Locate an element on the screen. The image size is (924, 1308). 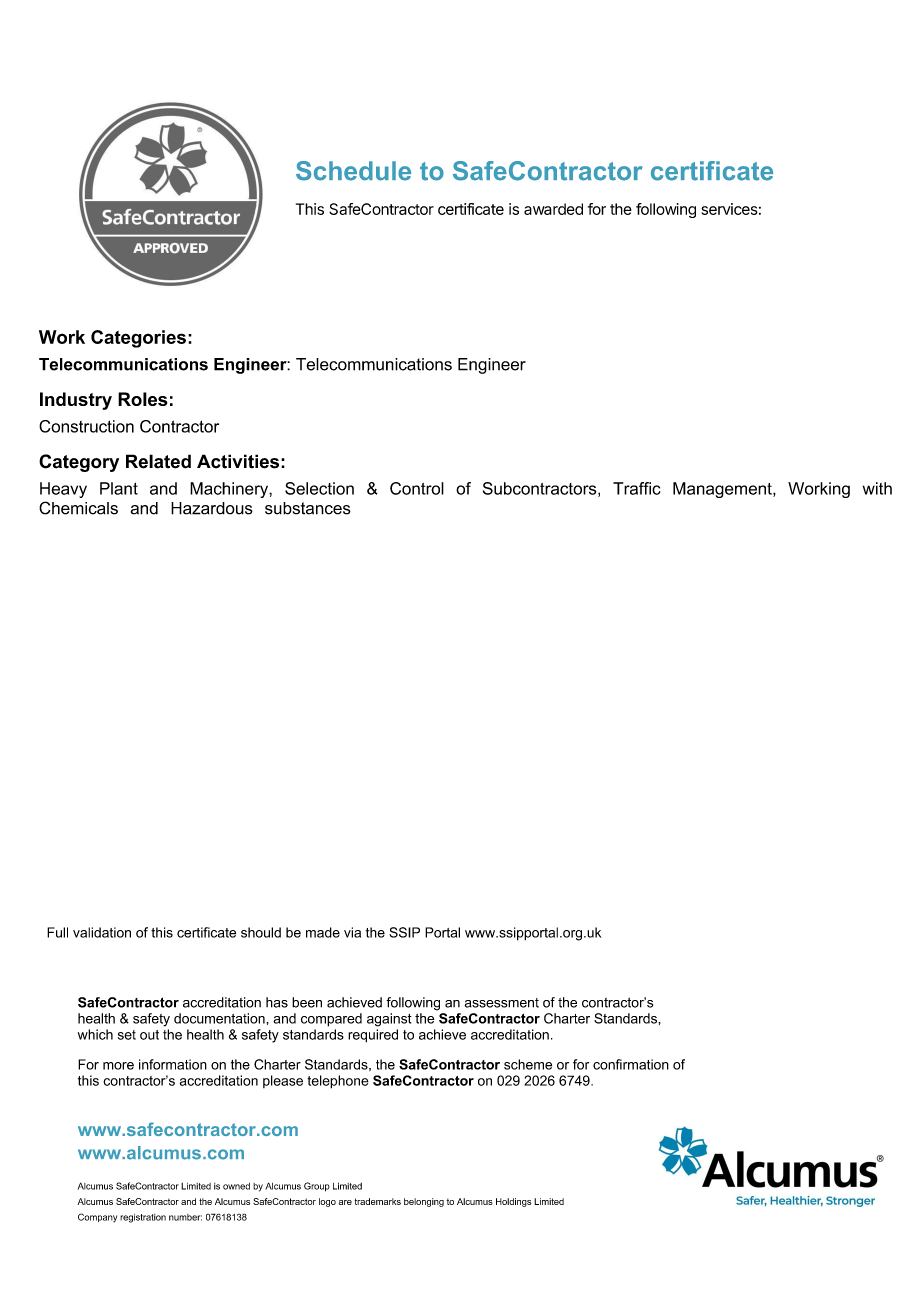
with is located at coordinates (877, 488).
